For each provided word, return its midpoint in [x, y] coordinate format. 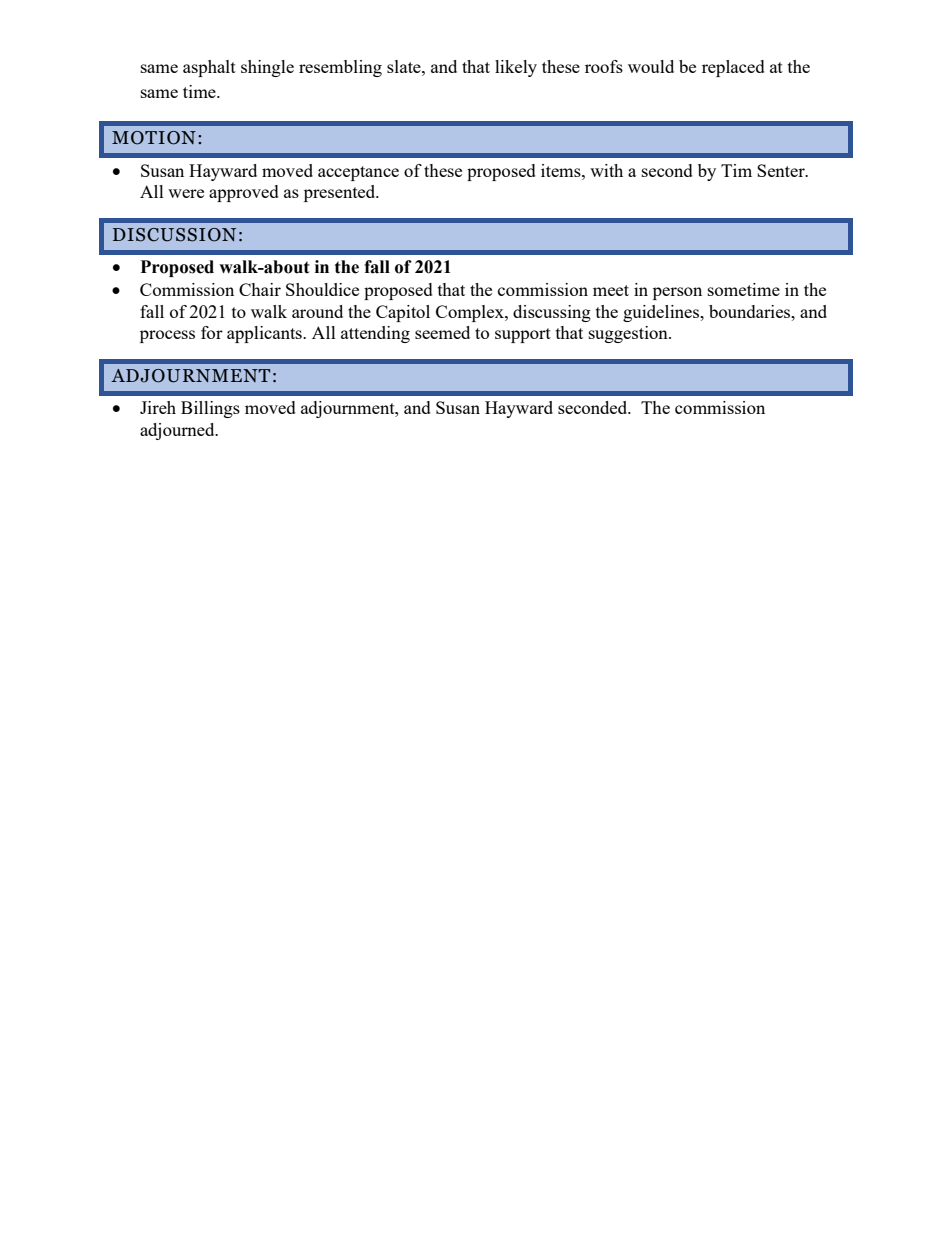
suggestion [629, 334]
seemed [442, 332]
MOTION [154, 138]
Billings [210, 409]
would [651, 66]
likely [516, 68]
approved [244, 193]
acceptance [358, 173]
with [606, 170]
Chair [260, 289]
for [212, 332]
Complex [471, 313]
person [677, 293]
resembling [340, 68]
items [562, 170]
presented [341, 193]
